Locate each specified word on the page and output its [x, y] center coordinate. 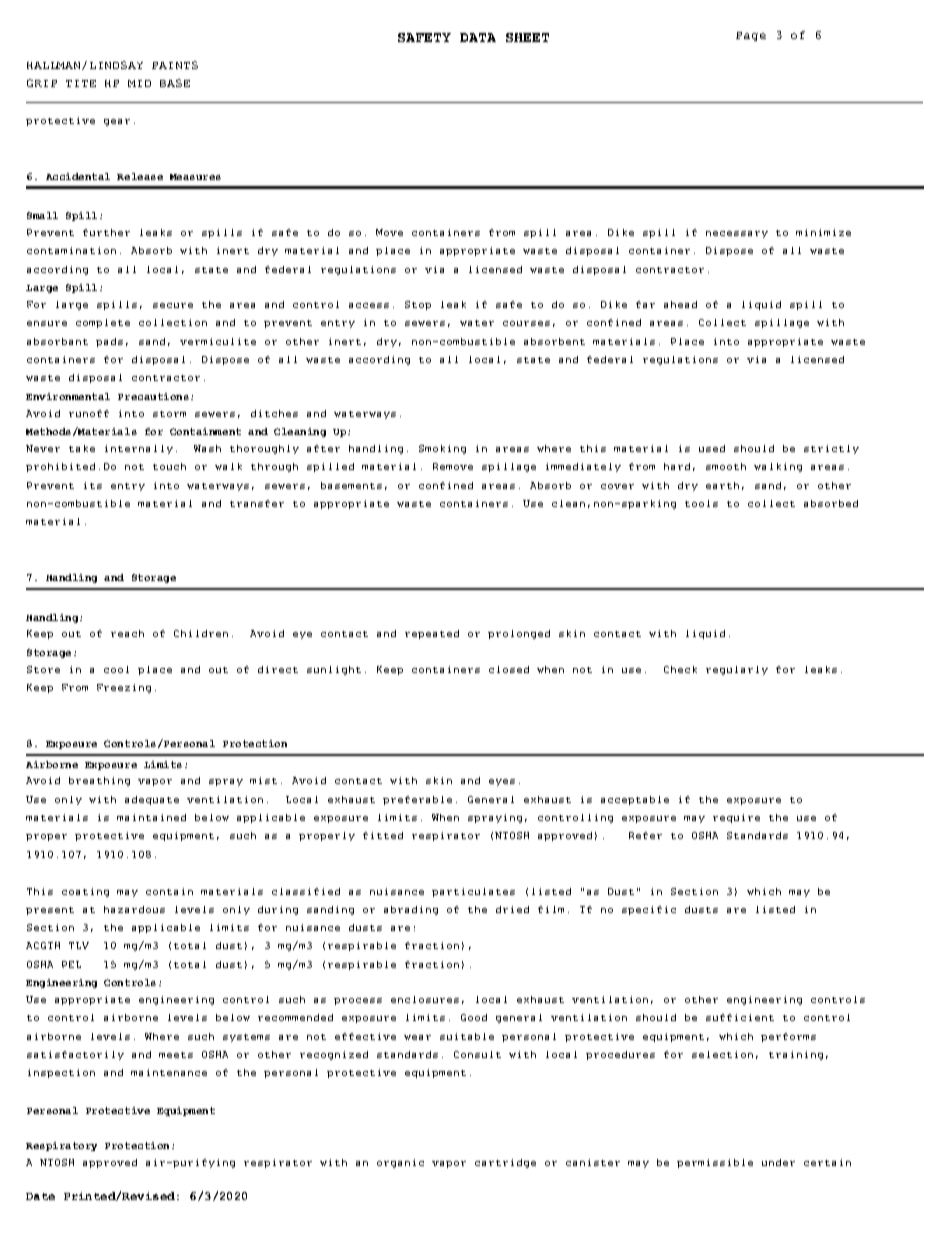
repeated [432, 634]
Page [751, 36]
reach [127, 633]
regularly [737, 670]
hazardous [134, 909]
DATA [478, 37]
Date [40, 1196]
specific [649, 910]
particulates [473, 892]
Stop [418, 305]
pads [109, 342]
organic [400, 1163]
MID [139, 83]
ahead [680, 304]
